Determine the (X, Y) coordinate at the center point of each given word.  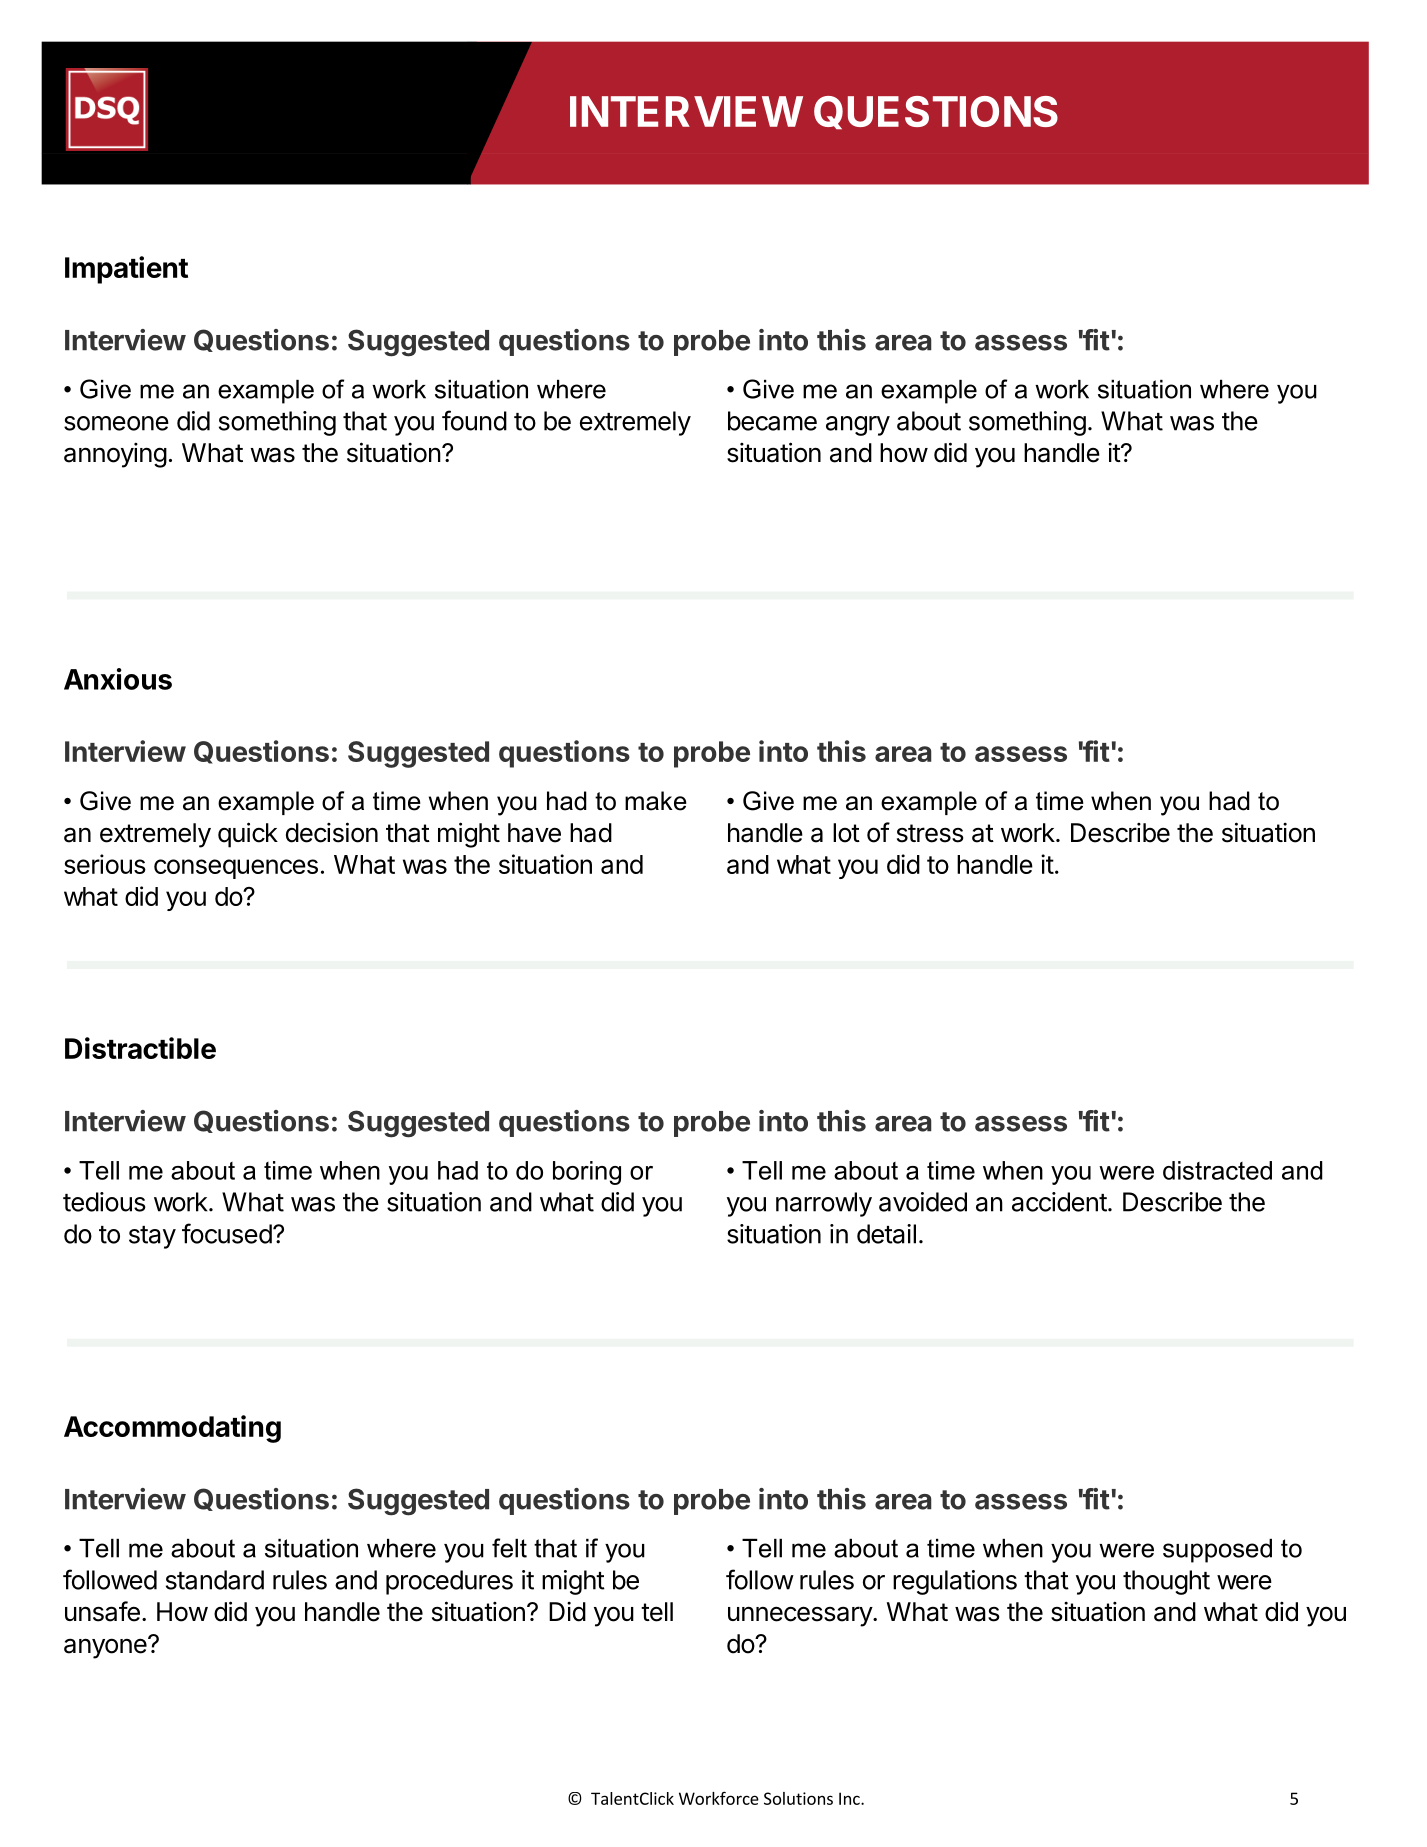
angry (858, 426)
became (772, 421)
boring (587, 1173)
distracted (1217, 1170)
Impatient (126, 270)
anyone (105, 1648)
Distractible (140, 1048)
